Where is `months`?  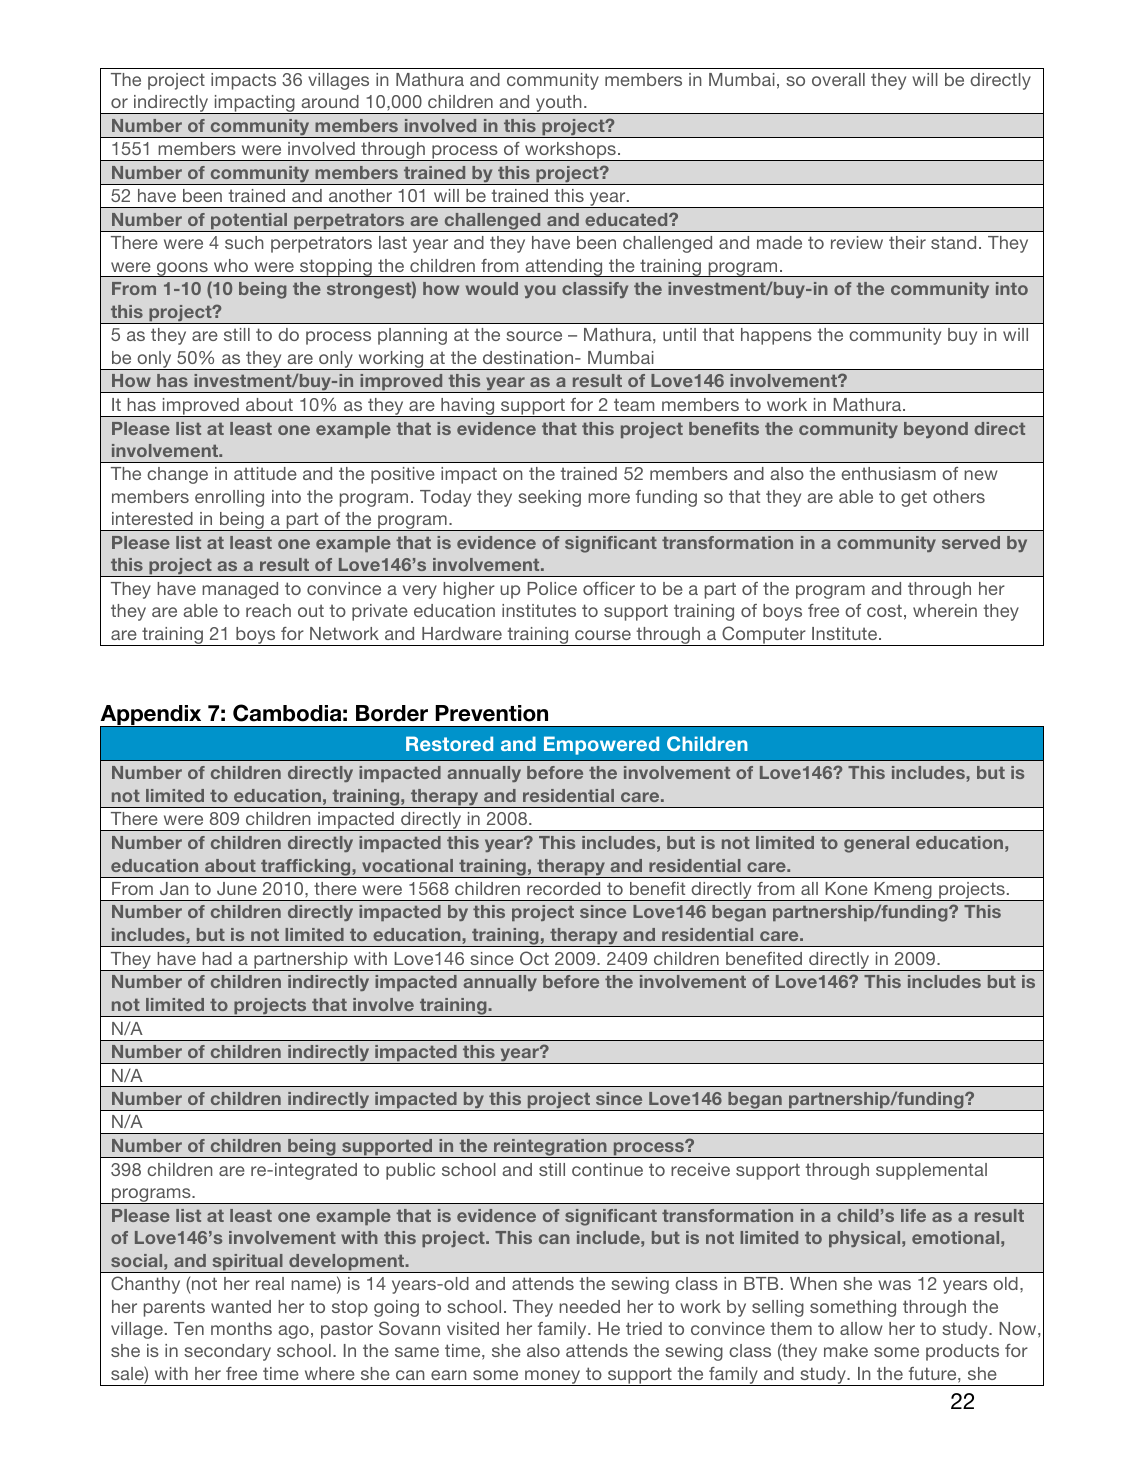
months is located at coordinates (241, 1328).
